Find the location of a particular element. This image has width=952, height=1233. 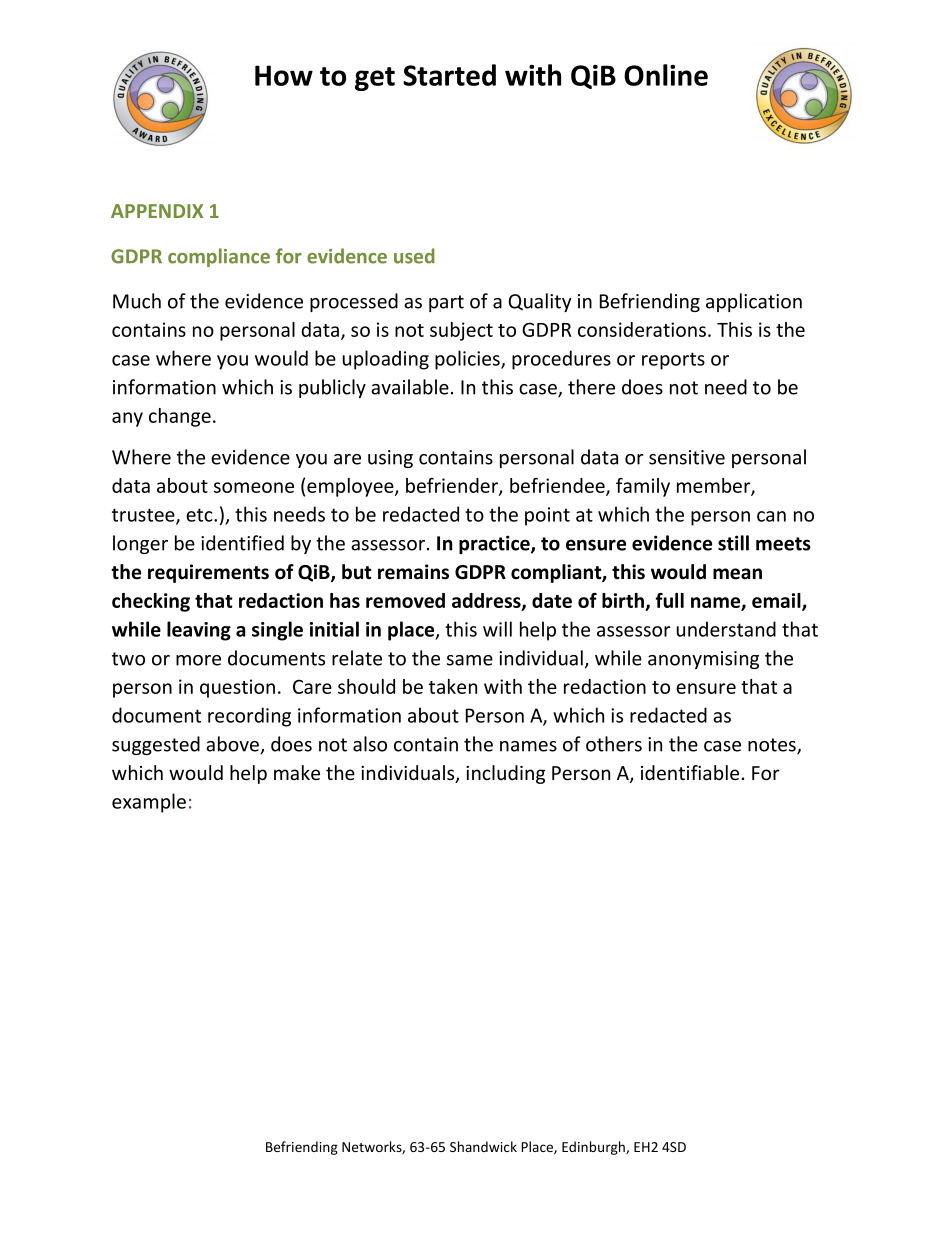

Edinburgh is located at coordinates (594, 1148).
